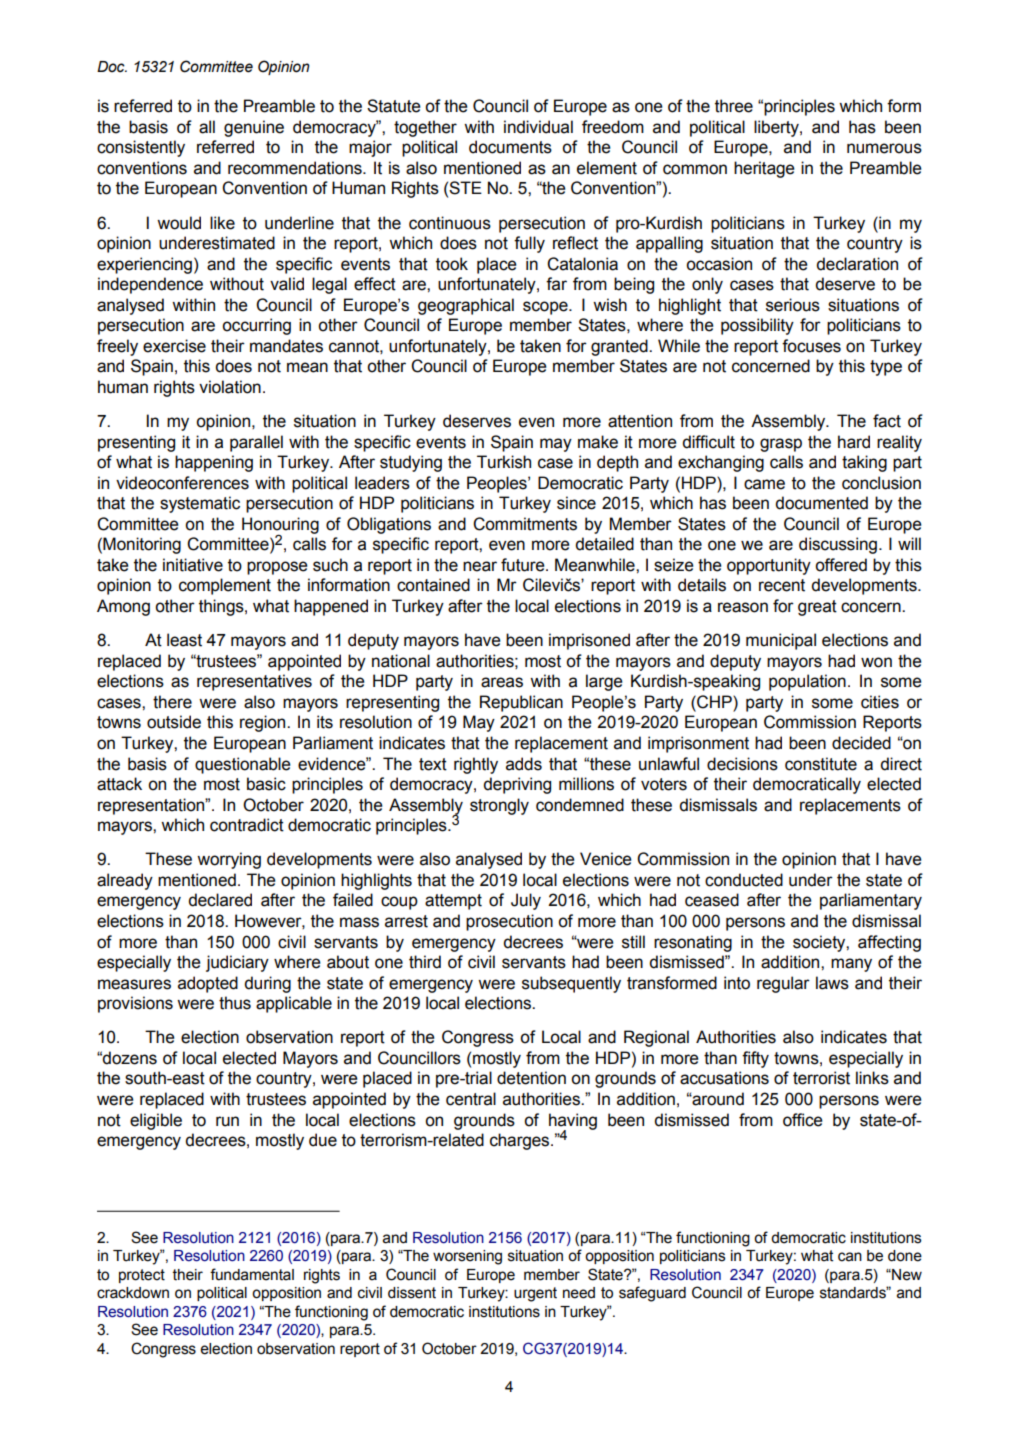 The width and height of the page is (1019, 1441). Describe the element at coordinates (252, 1274) in the page. I see `fundamental` at that location.
